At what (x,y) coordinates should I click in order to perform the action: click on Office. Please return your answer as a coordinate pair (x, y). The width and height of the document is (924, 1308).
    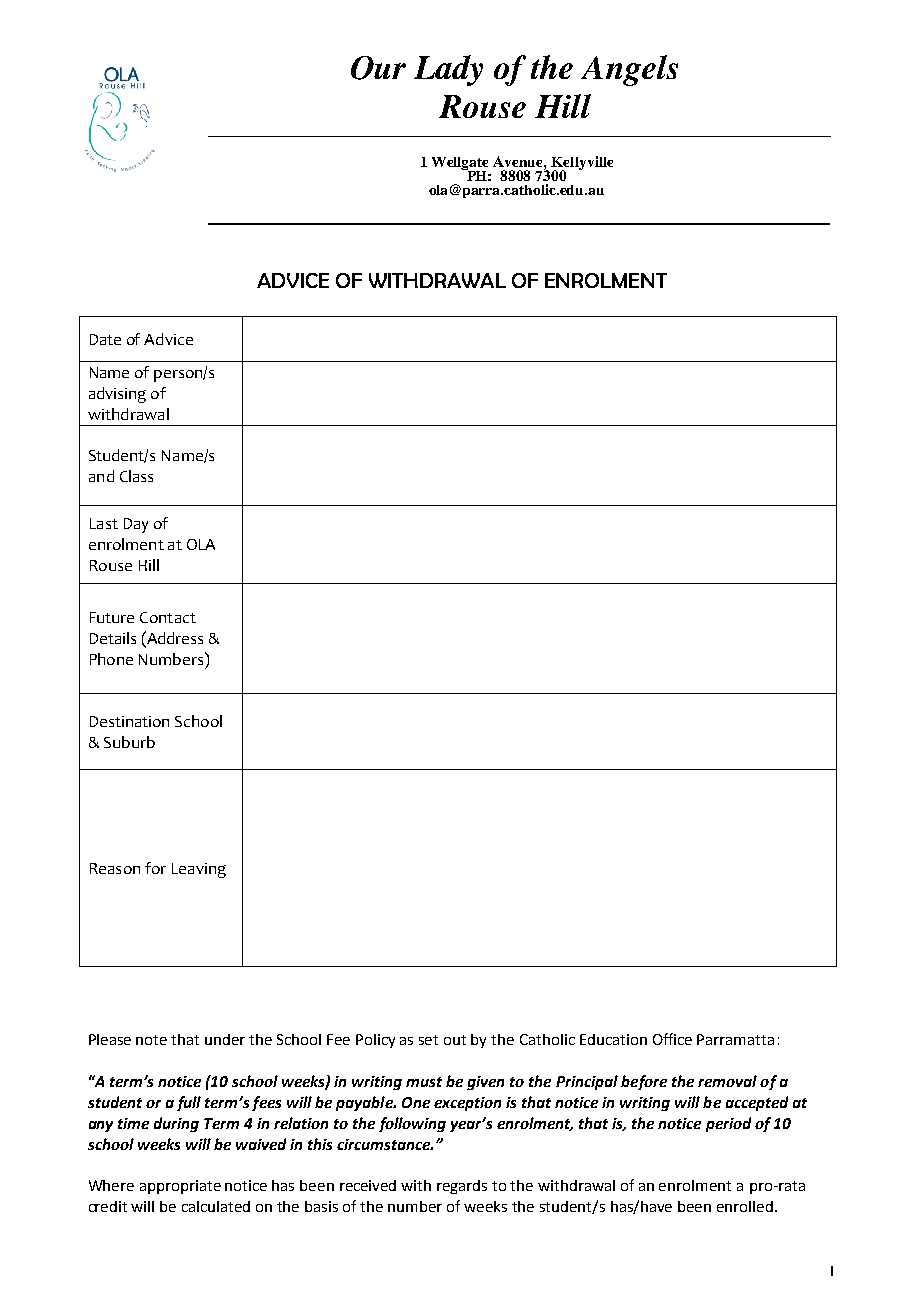
    Looking at the image, I should click on (672, 1039).
